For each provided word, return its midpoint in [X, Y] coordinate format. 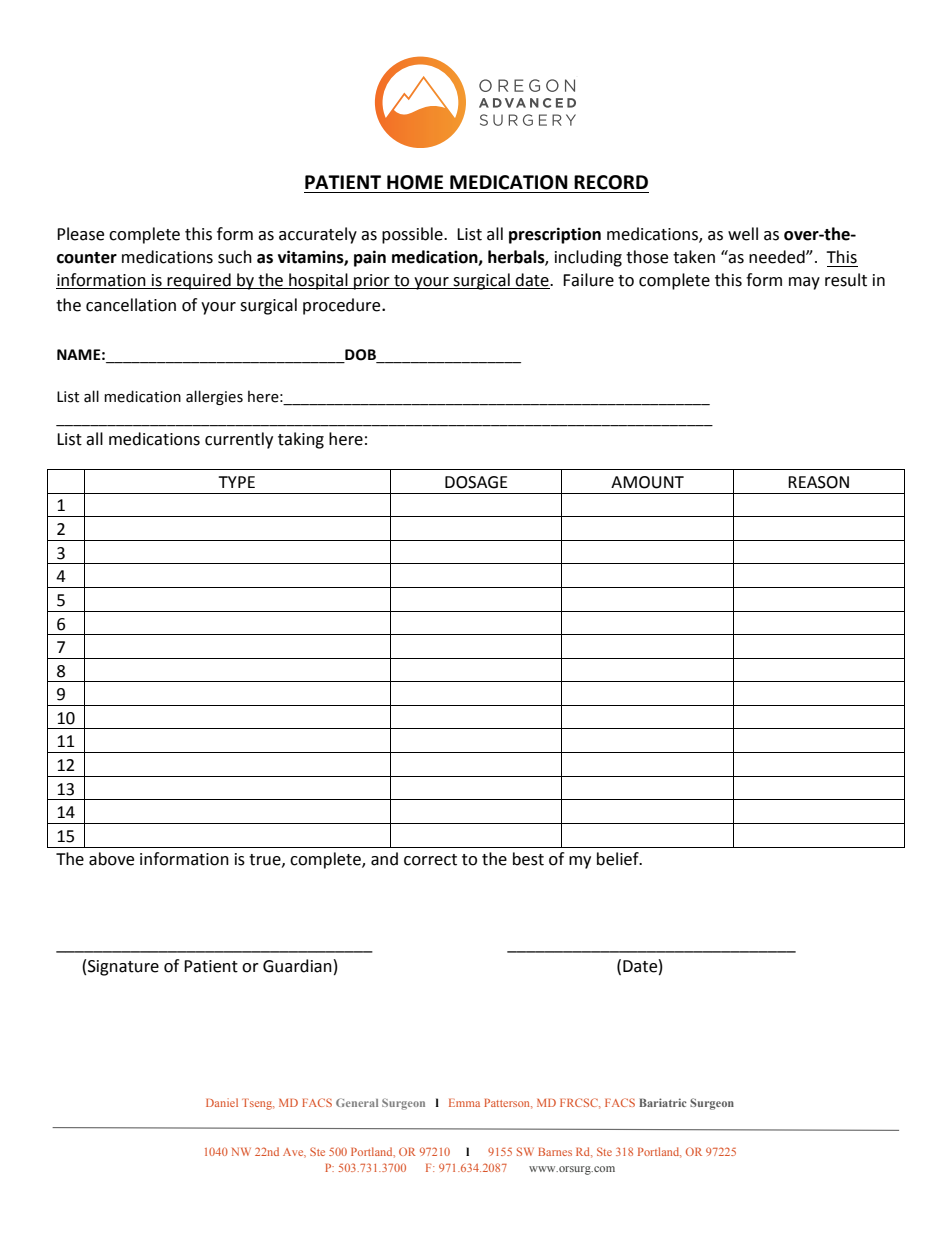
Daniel [222, 1102]
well [743, 234]
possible [413, 235]
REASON [818, 482]
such [235, 257]
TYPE [236, 482]
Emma [464, 1103]
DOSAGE [476, 482]
